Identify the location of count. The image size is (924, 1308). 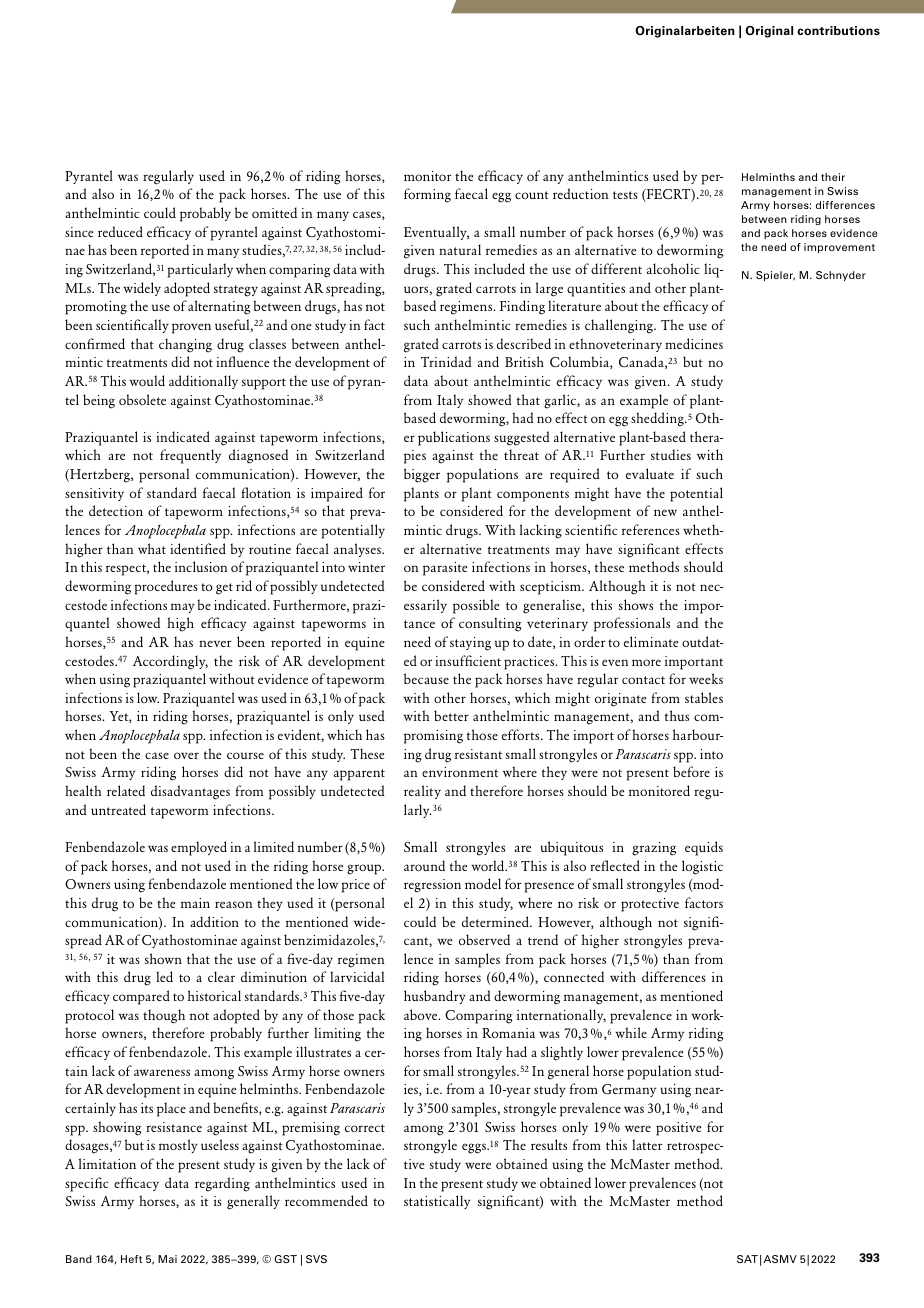
(532, 195).
